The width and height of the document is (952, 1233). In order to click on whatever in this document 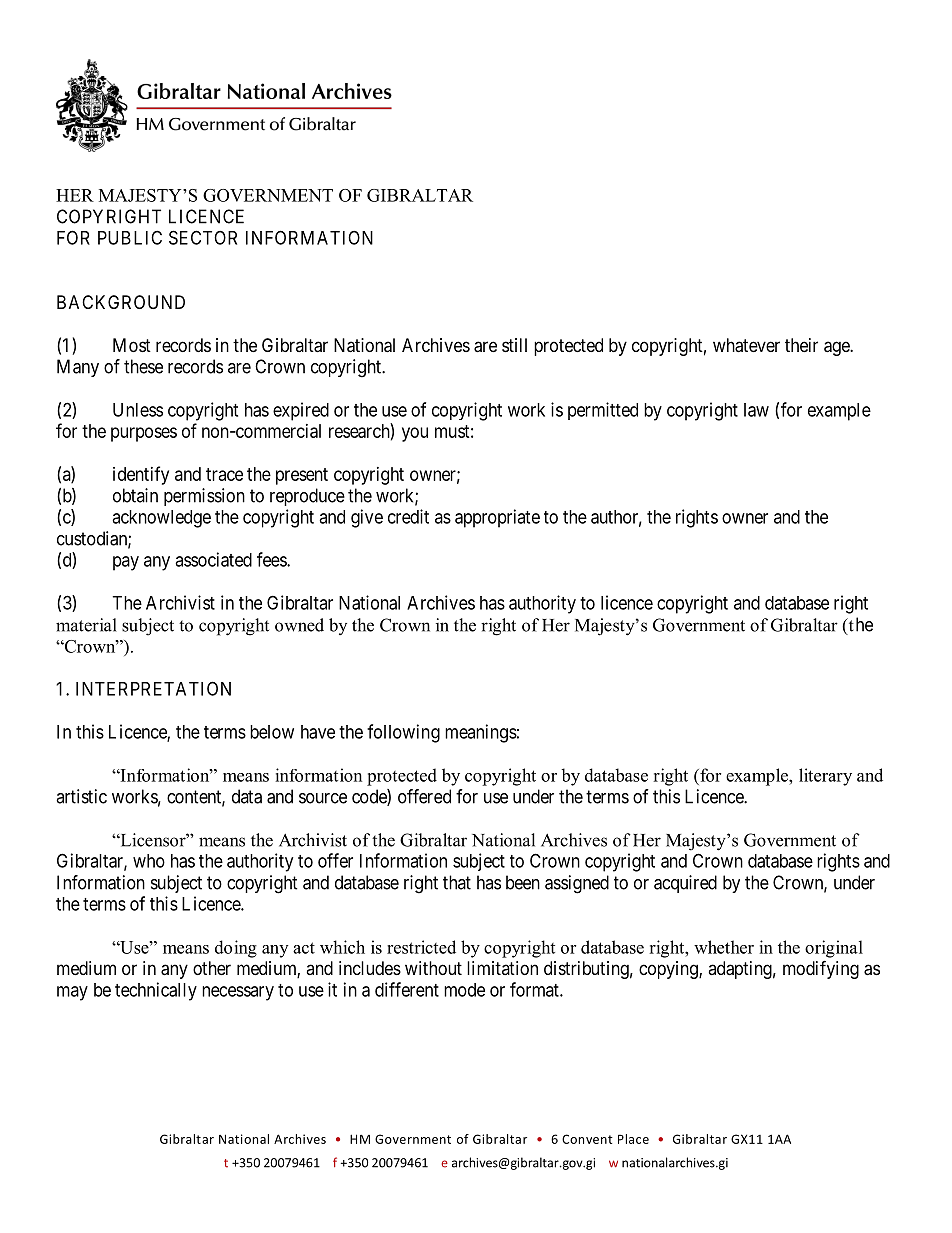, I will do `click(746, 345)`.
